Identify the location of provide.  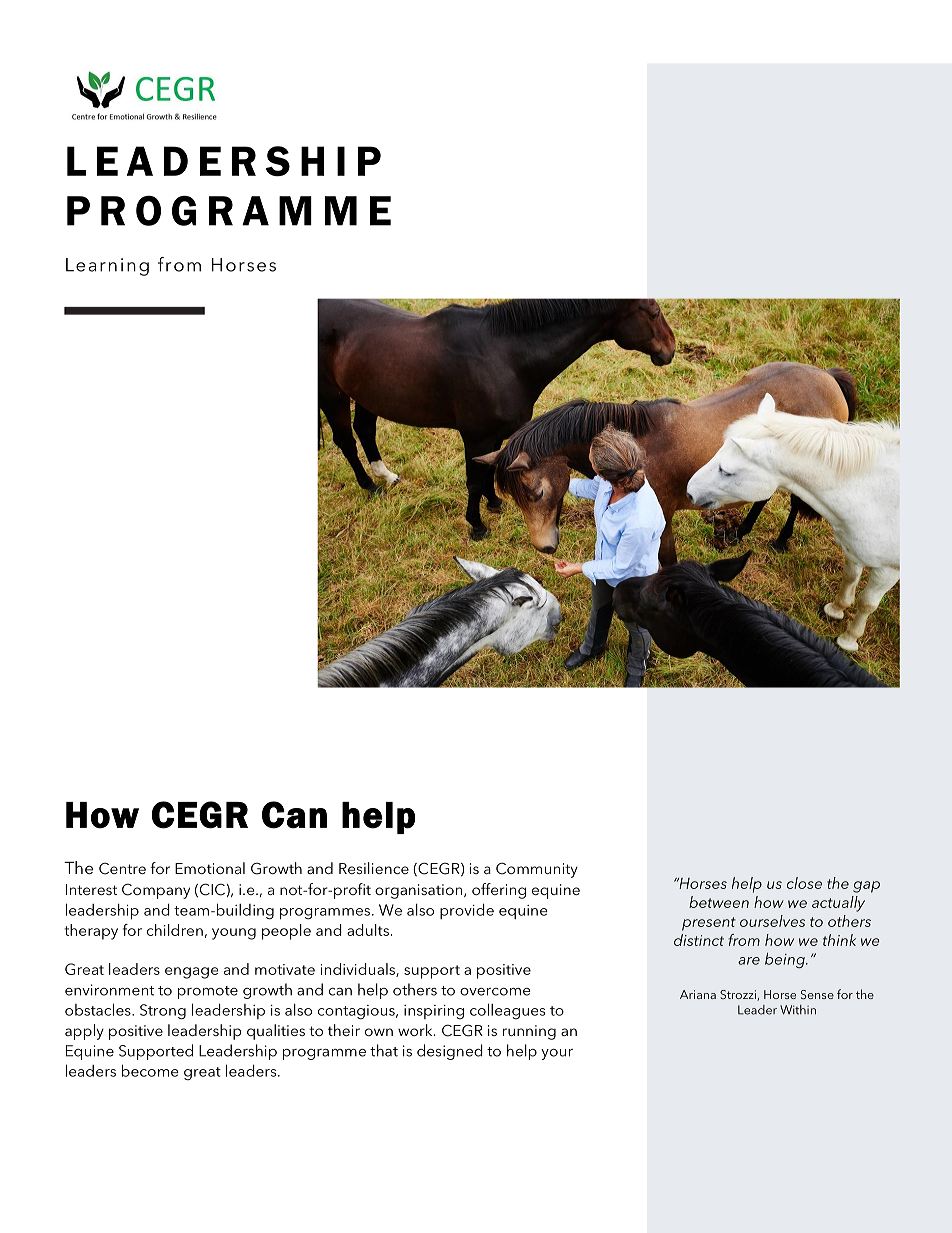
(467, 911).
